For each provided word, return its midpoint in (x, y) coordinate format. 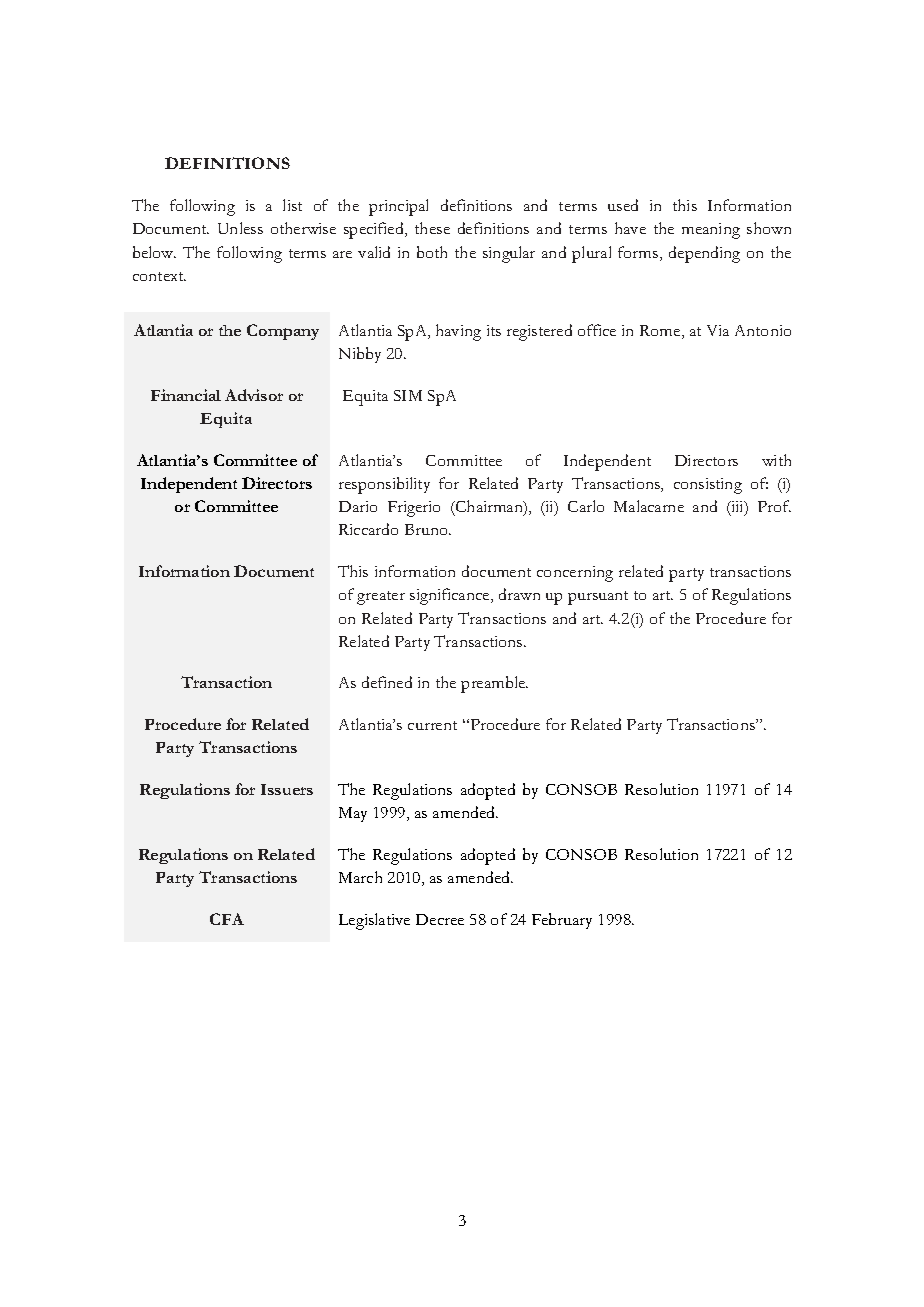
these (432, 228)
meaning (711, 231)
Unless (240, 228)
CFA (227, 919)
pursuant (598, 598)
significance (451, 596)
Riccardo (368, 529)
